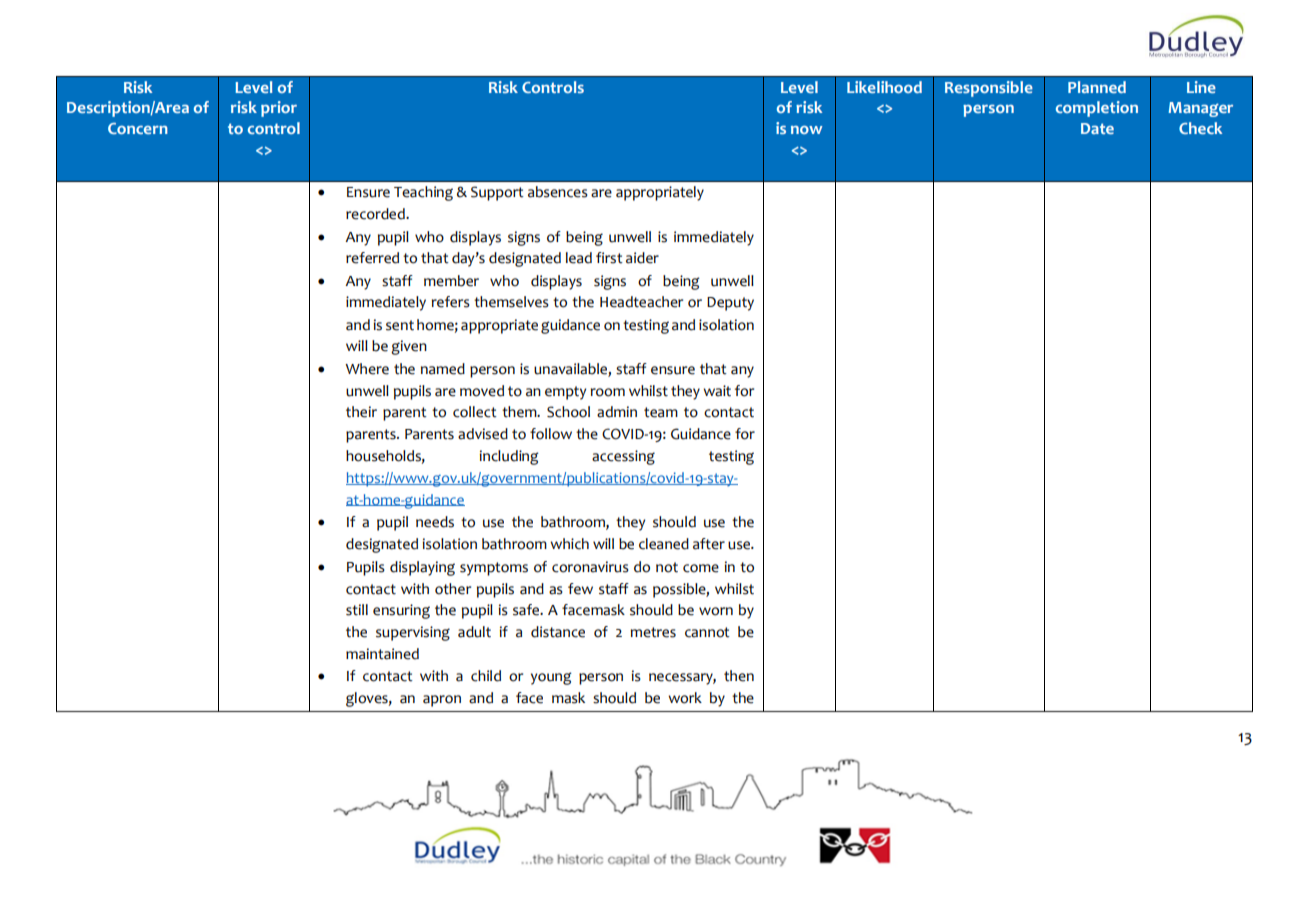  What do you see at coordinates (1097, 109) in the screenshot?
I see `completion` at bounding box center [1097, 109].
